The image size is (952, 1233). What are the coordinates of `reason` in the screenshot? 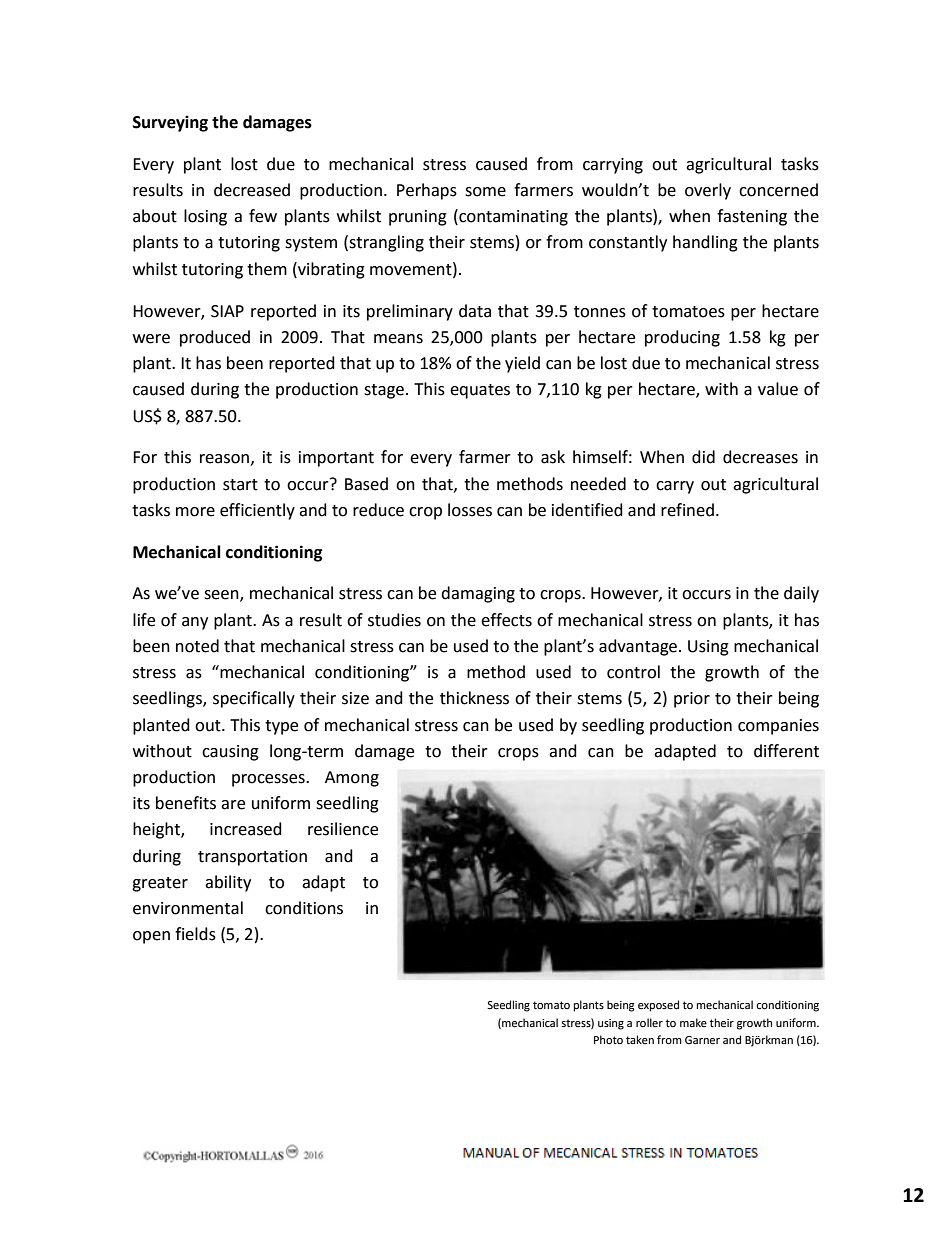 It's located at (224, 459).
